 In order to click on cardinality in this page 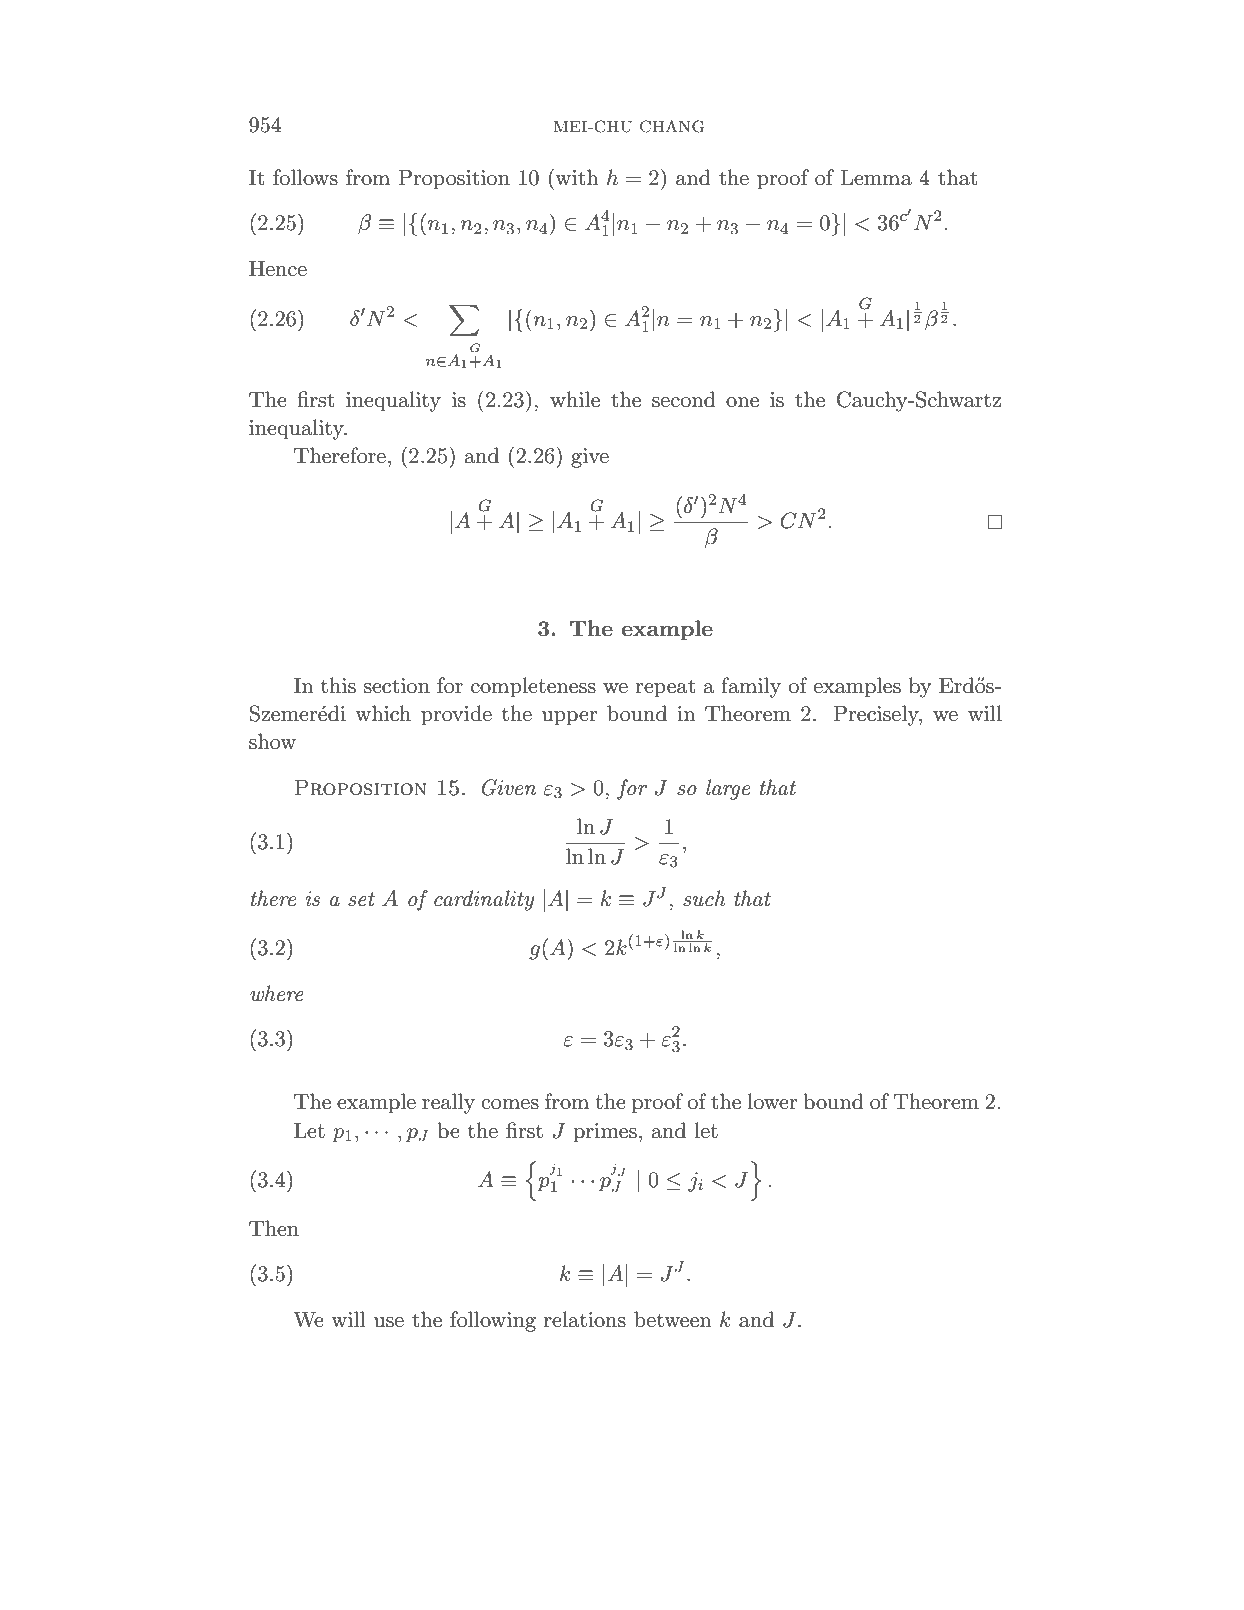, I will do `click(484, 900)`.
